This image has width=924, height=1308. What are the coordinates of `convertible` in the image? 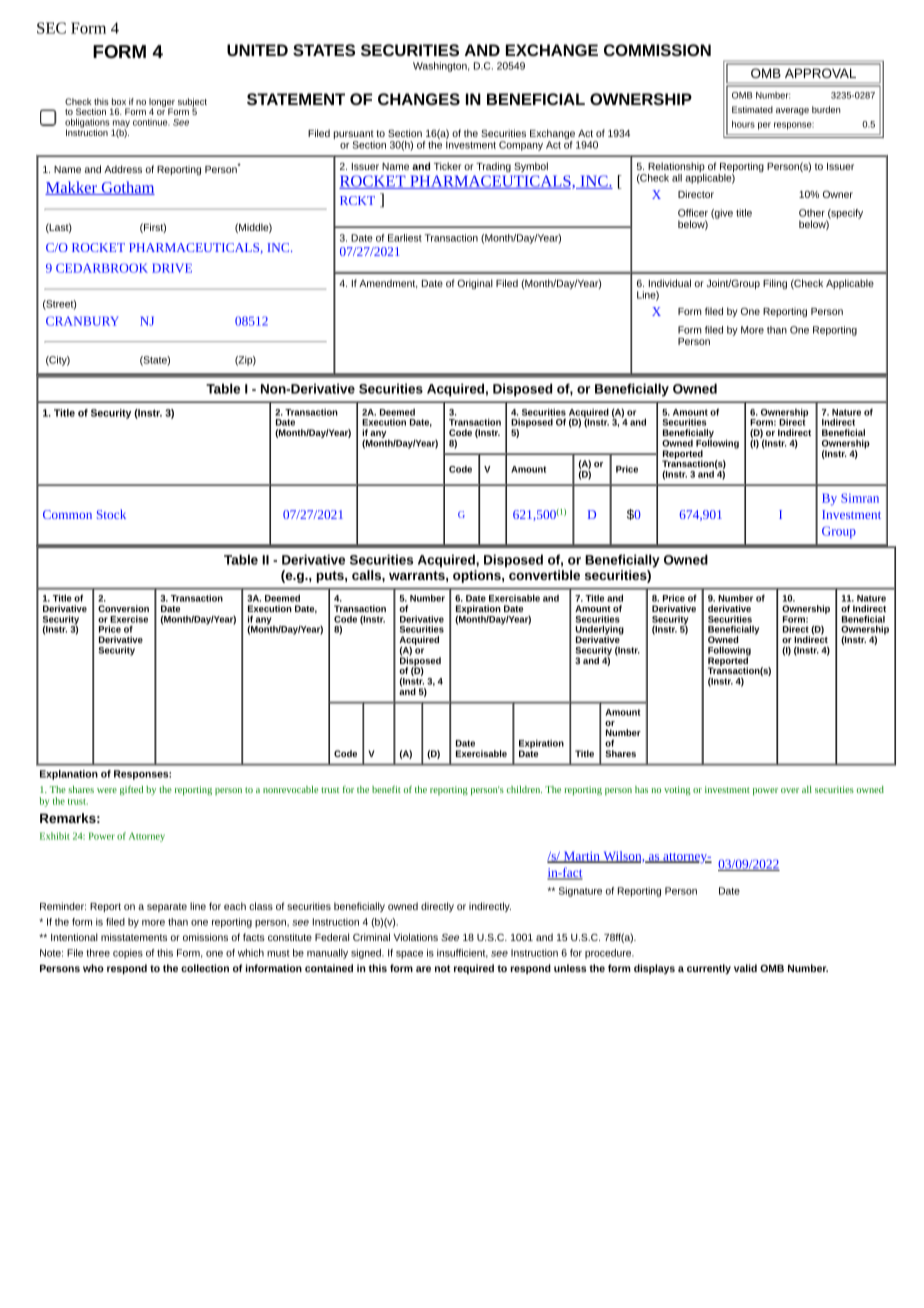 It's located at (544, 575).
